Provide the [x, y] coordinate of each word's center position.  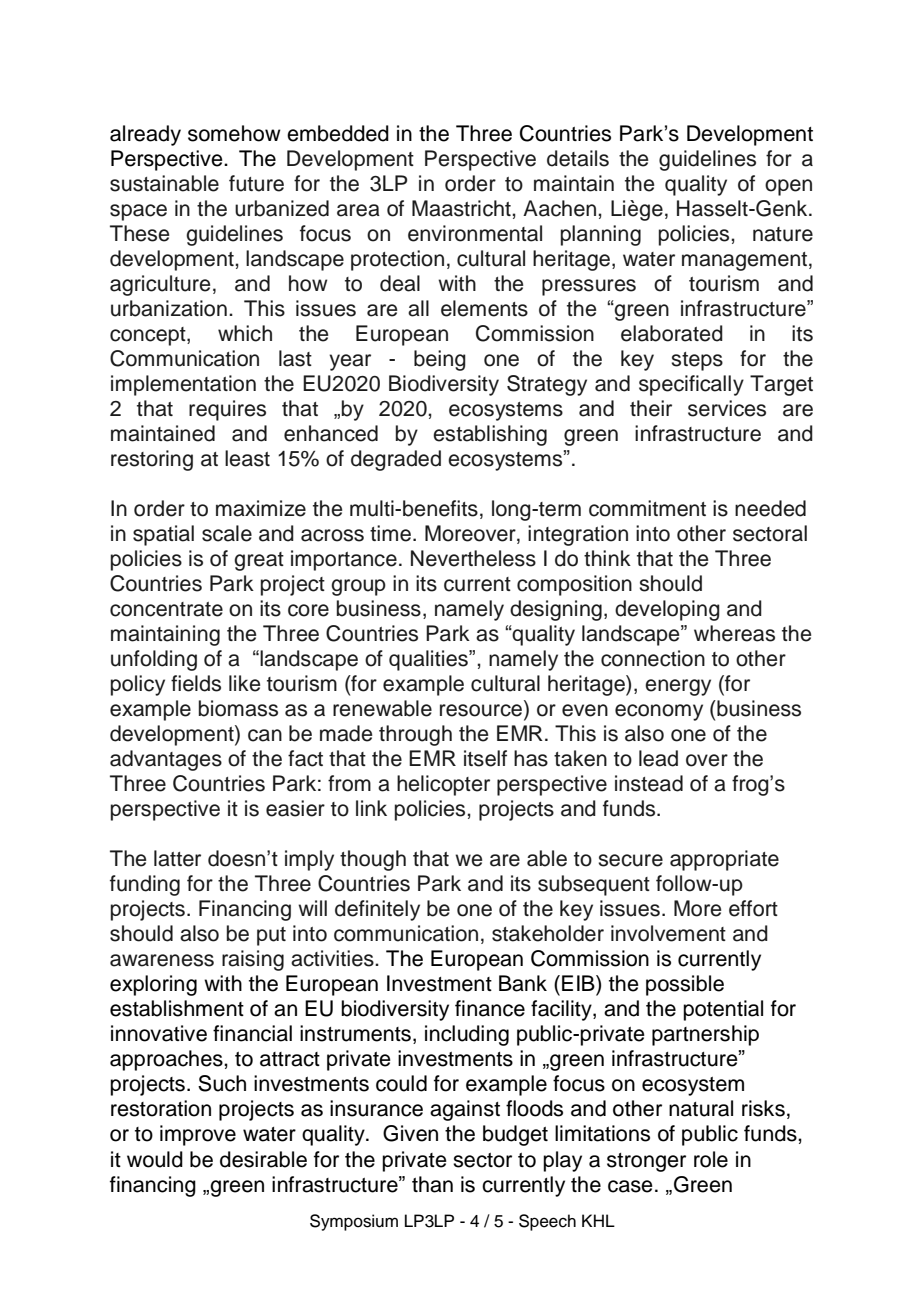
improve [198, 1135]
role [711, 1159]
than [432, 1184]
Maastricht [462, 208]
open [788, 187]
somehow [234, 133]
